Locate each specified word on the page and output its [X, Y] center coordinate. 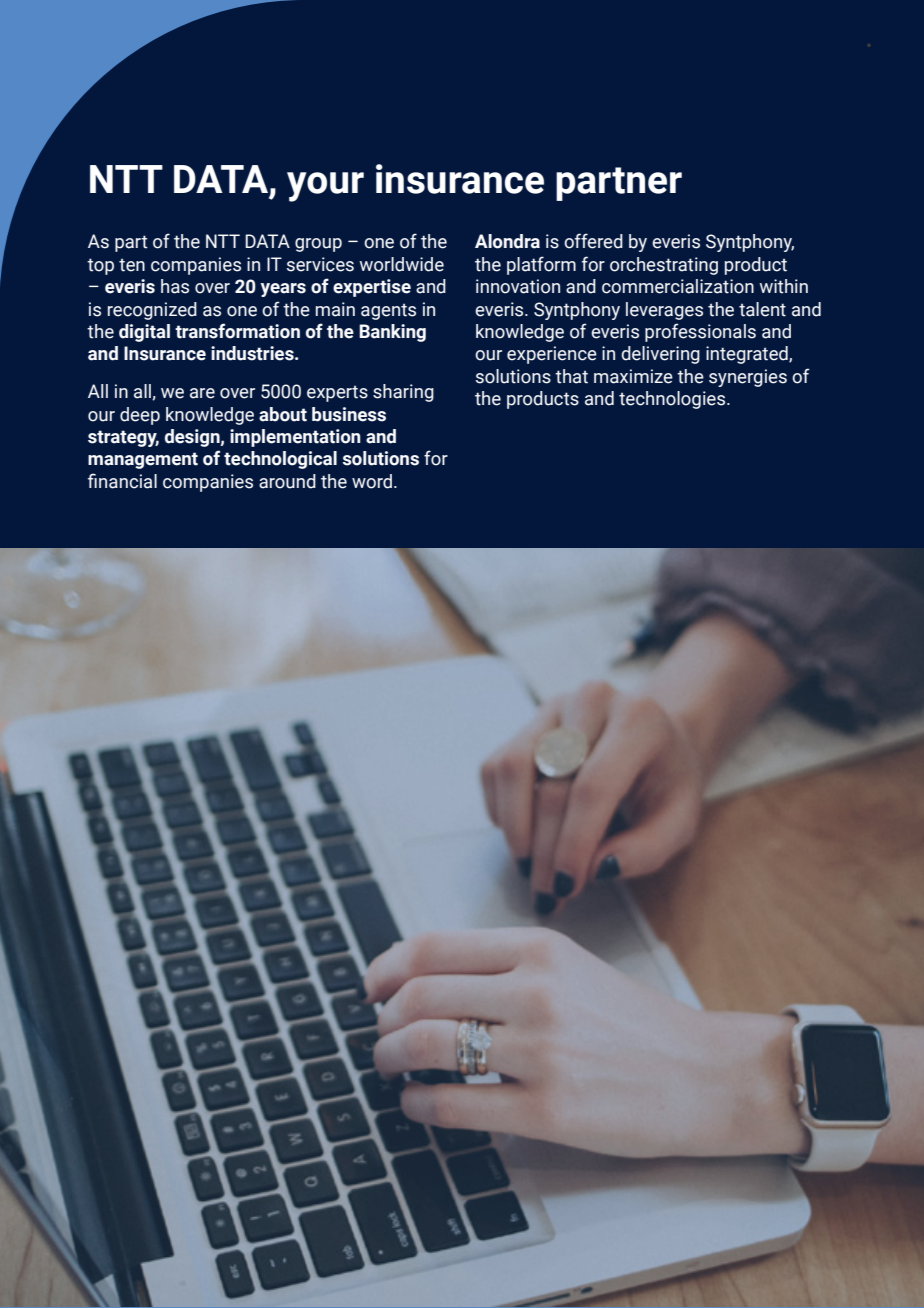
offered [593, 241]
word [372, 481]
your [325, 187]
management [143, 460]
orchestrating [664, 266]
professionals [700, 332]
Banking [392, 333]
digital [144, 333]
